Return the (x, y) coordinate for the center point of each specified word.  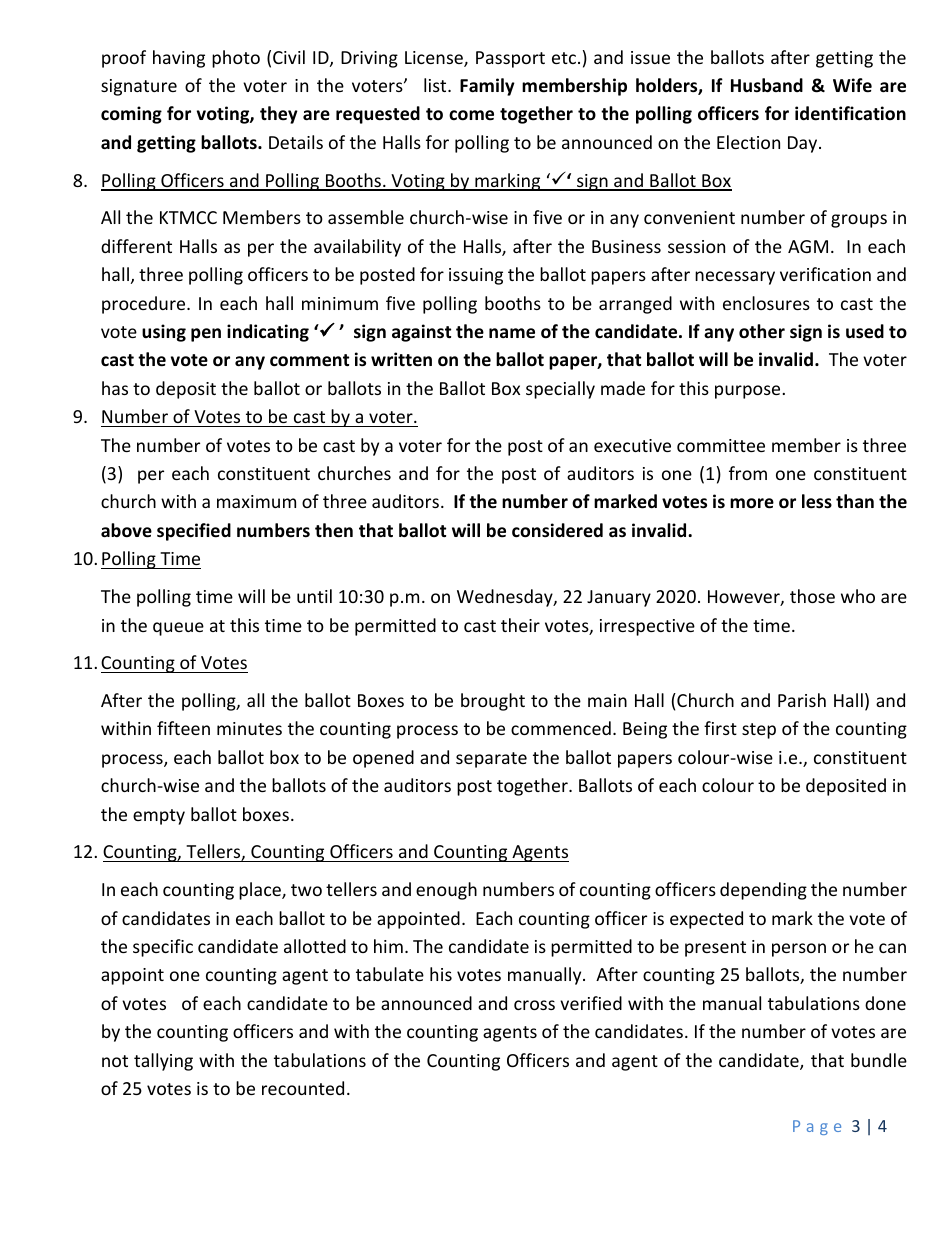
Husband (767, 85)
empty (159, 817)
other (762, 331)
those (812, 596)
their (520, 625)
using (164, 333)
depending (763, 891)
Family (487, 87)
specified (194, 532)
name (512, 333)
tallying (163, 1062)
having (179, 59)
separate (491, 760)
